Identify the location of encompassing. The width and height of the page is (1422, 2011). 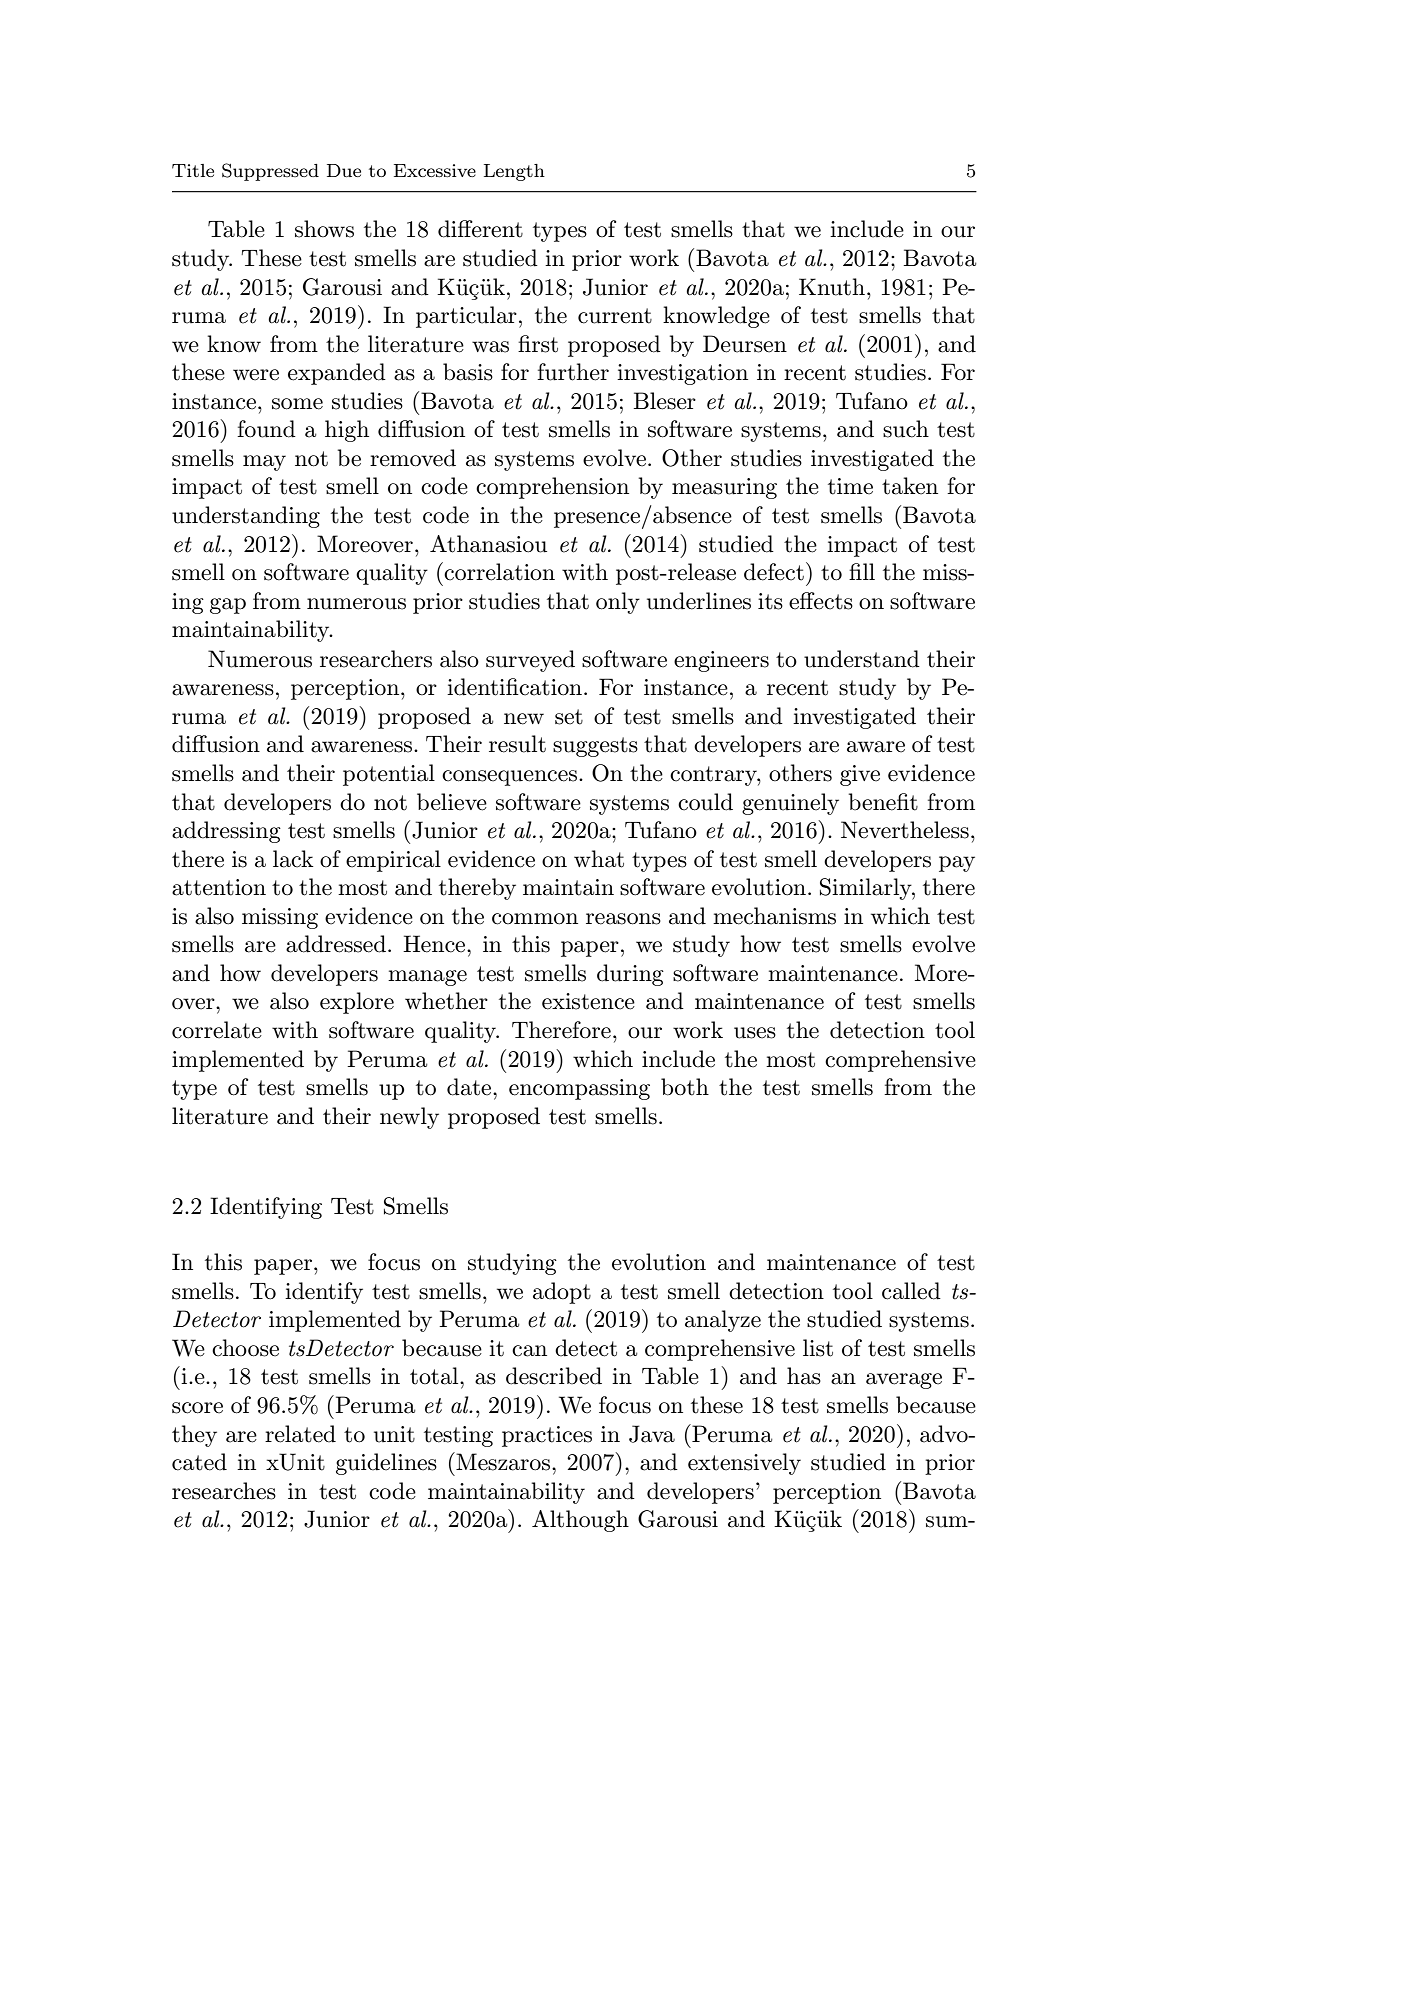
(579, 1089).
